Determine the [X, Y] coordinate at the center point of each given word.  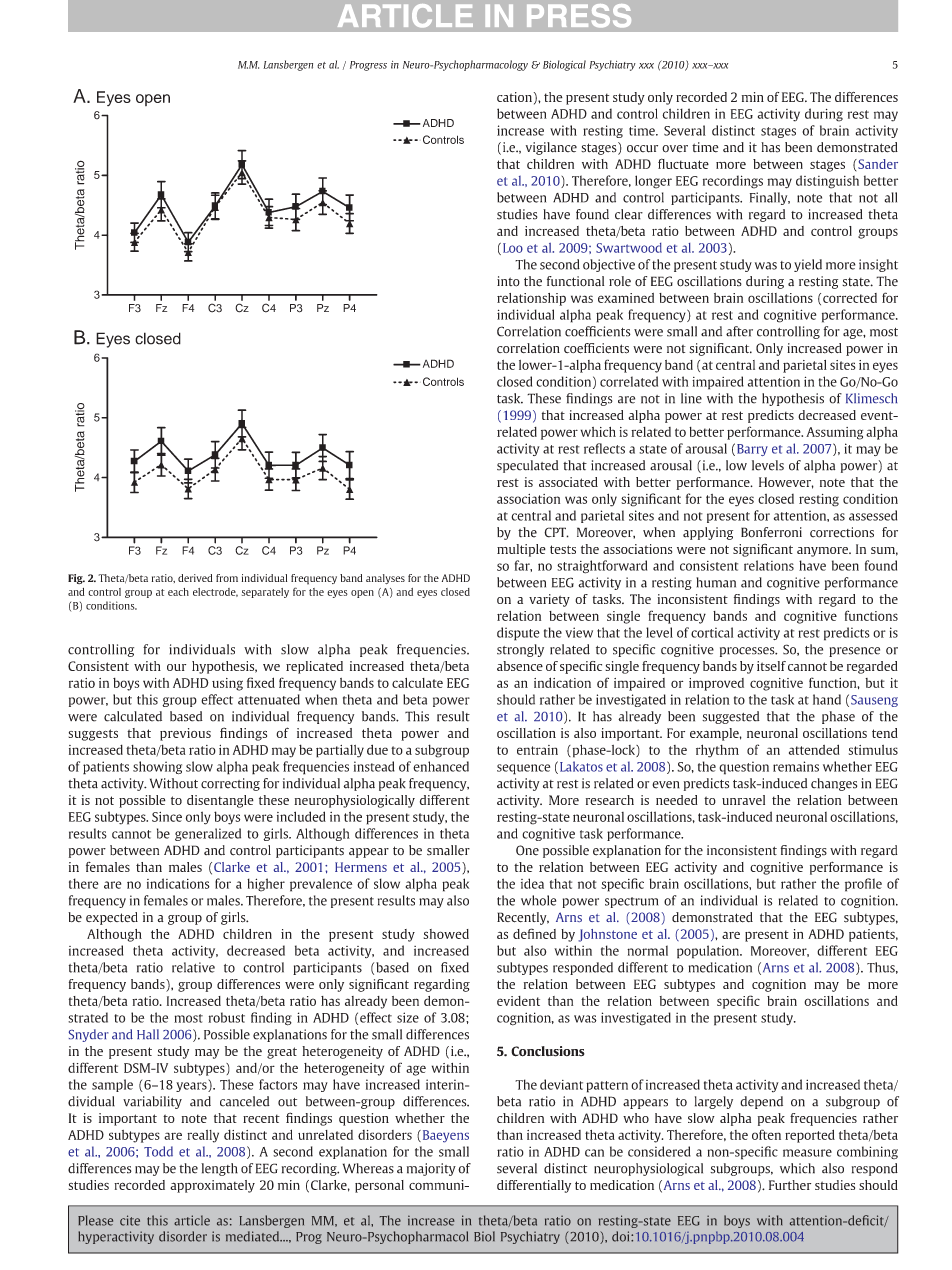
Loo [511, 249]
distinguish [827, 182]
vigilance [551, 148]
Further [790, 1185]
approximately [212, 1186]
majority [431, 1169]
